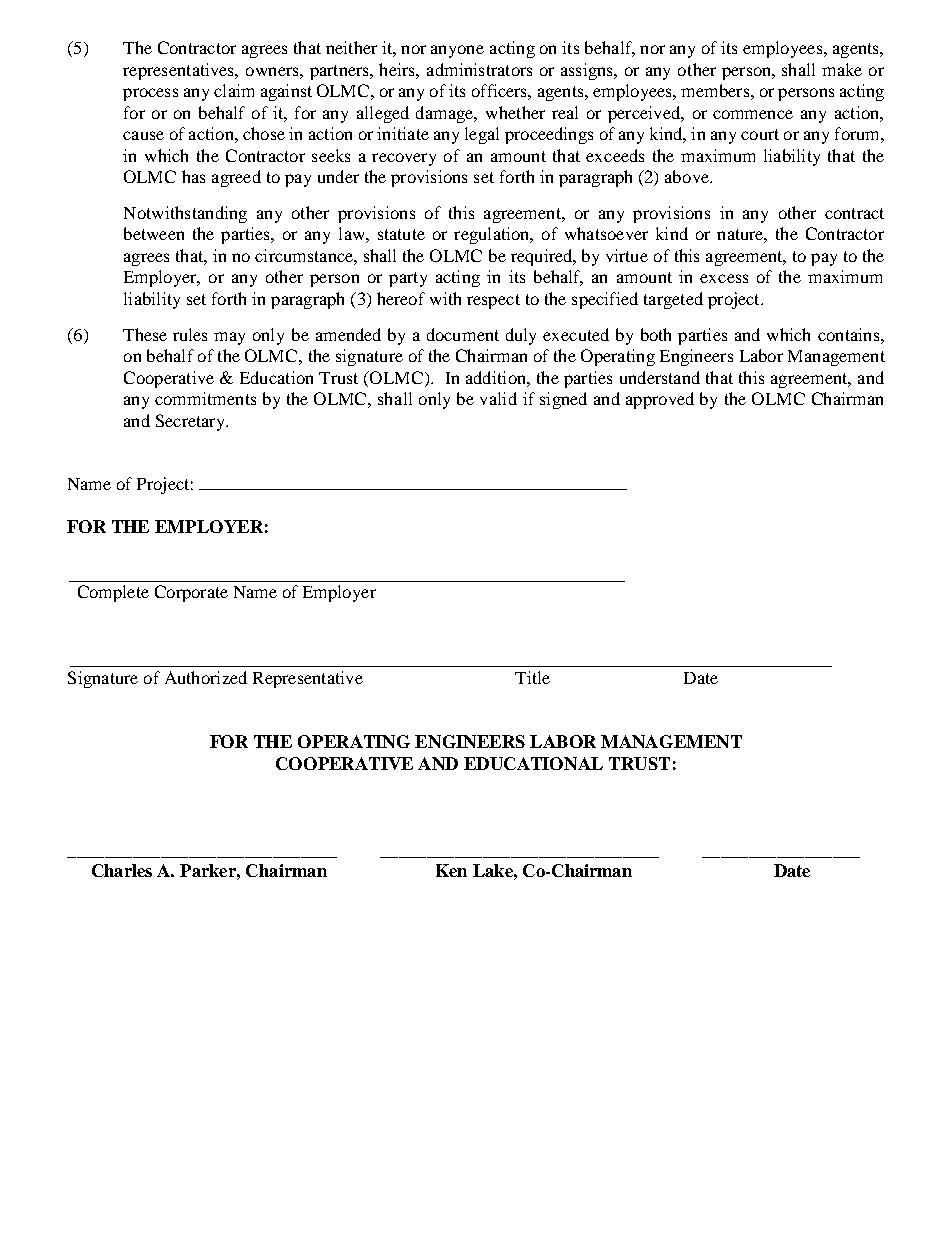 This page has width=952, height=1233. What do you see at coordinates (191, 422) in the page?
I see `Secretary` at bounding box center [191, 422].
